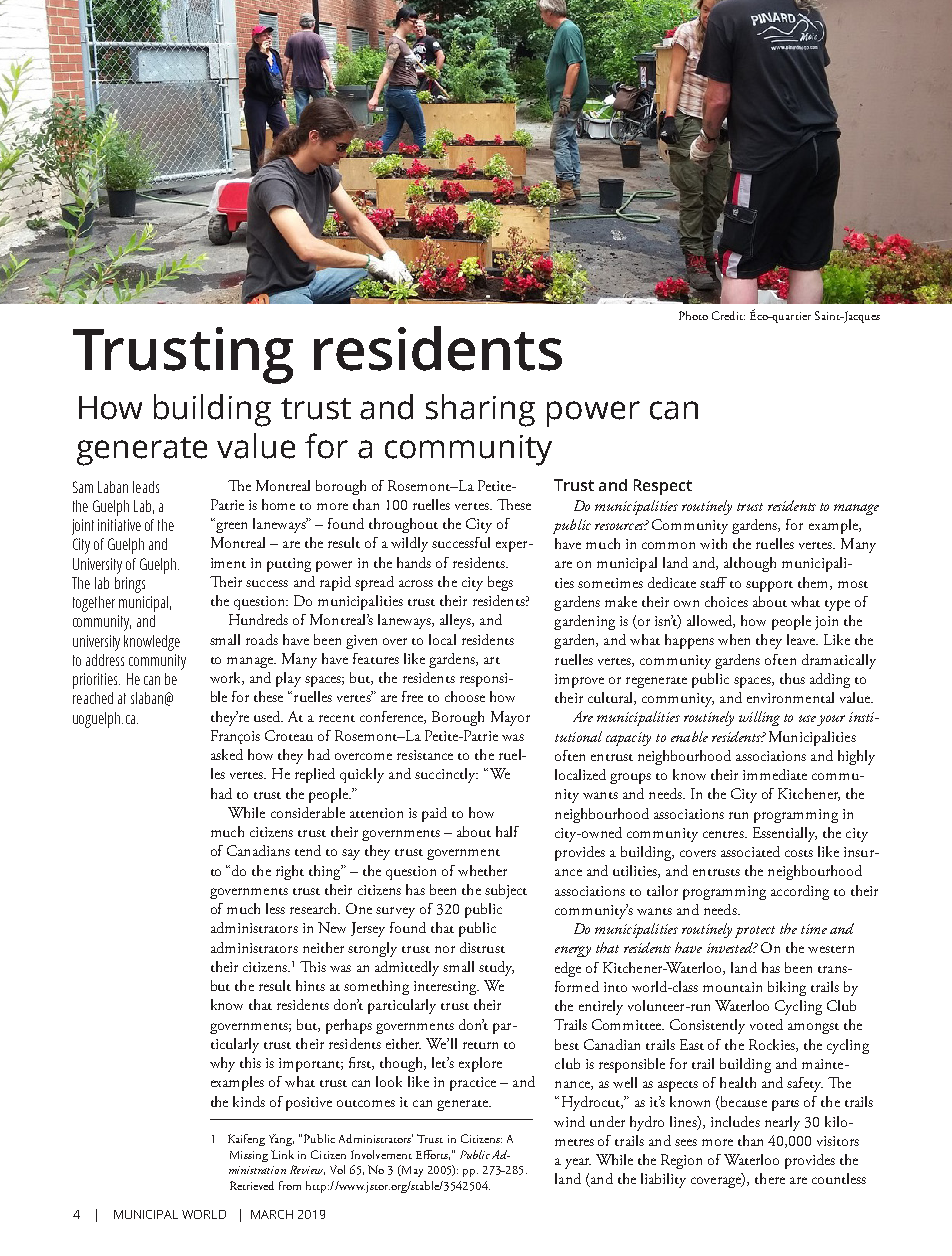 This screenshot has width=952, height=1256. I want to click on Credit, so click(728, 315).
